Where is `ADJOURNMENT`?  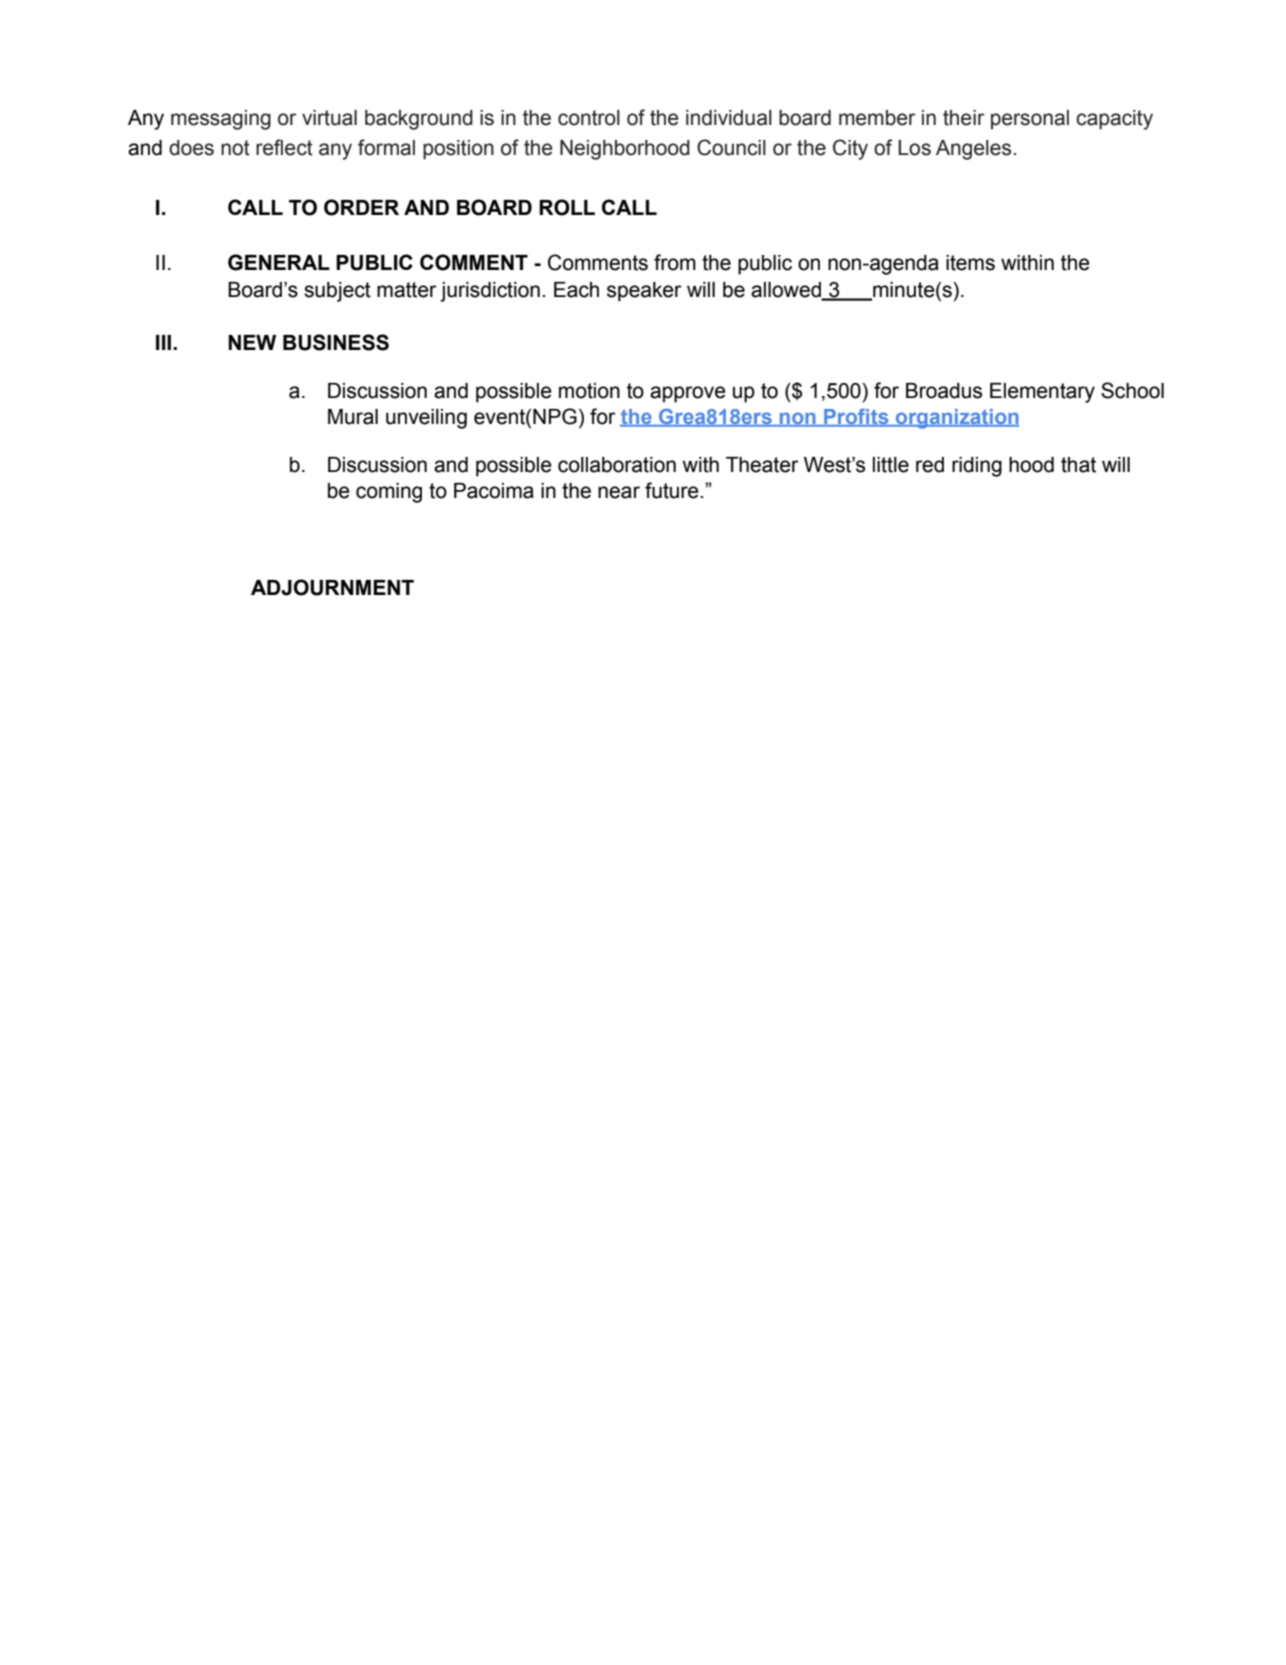
ADJOURNMENT is located at coordinates (332, 587).
